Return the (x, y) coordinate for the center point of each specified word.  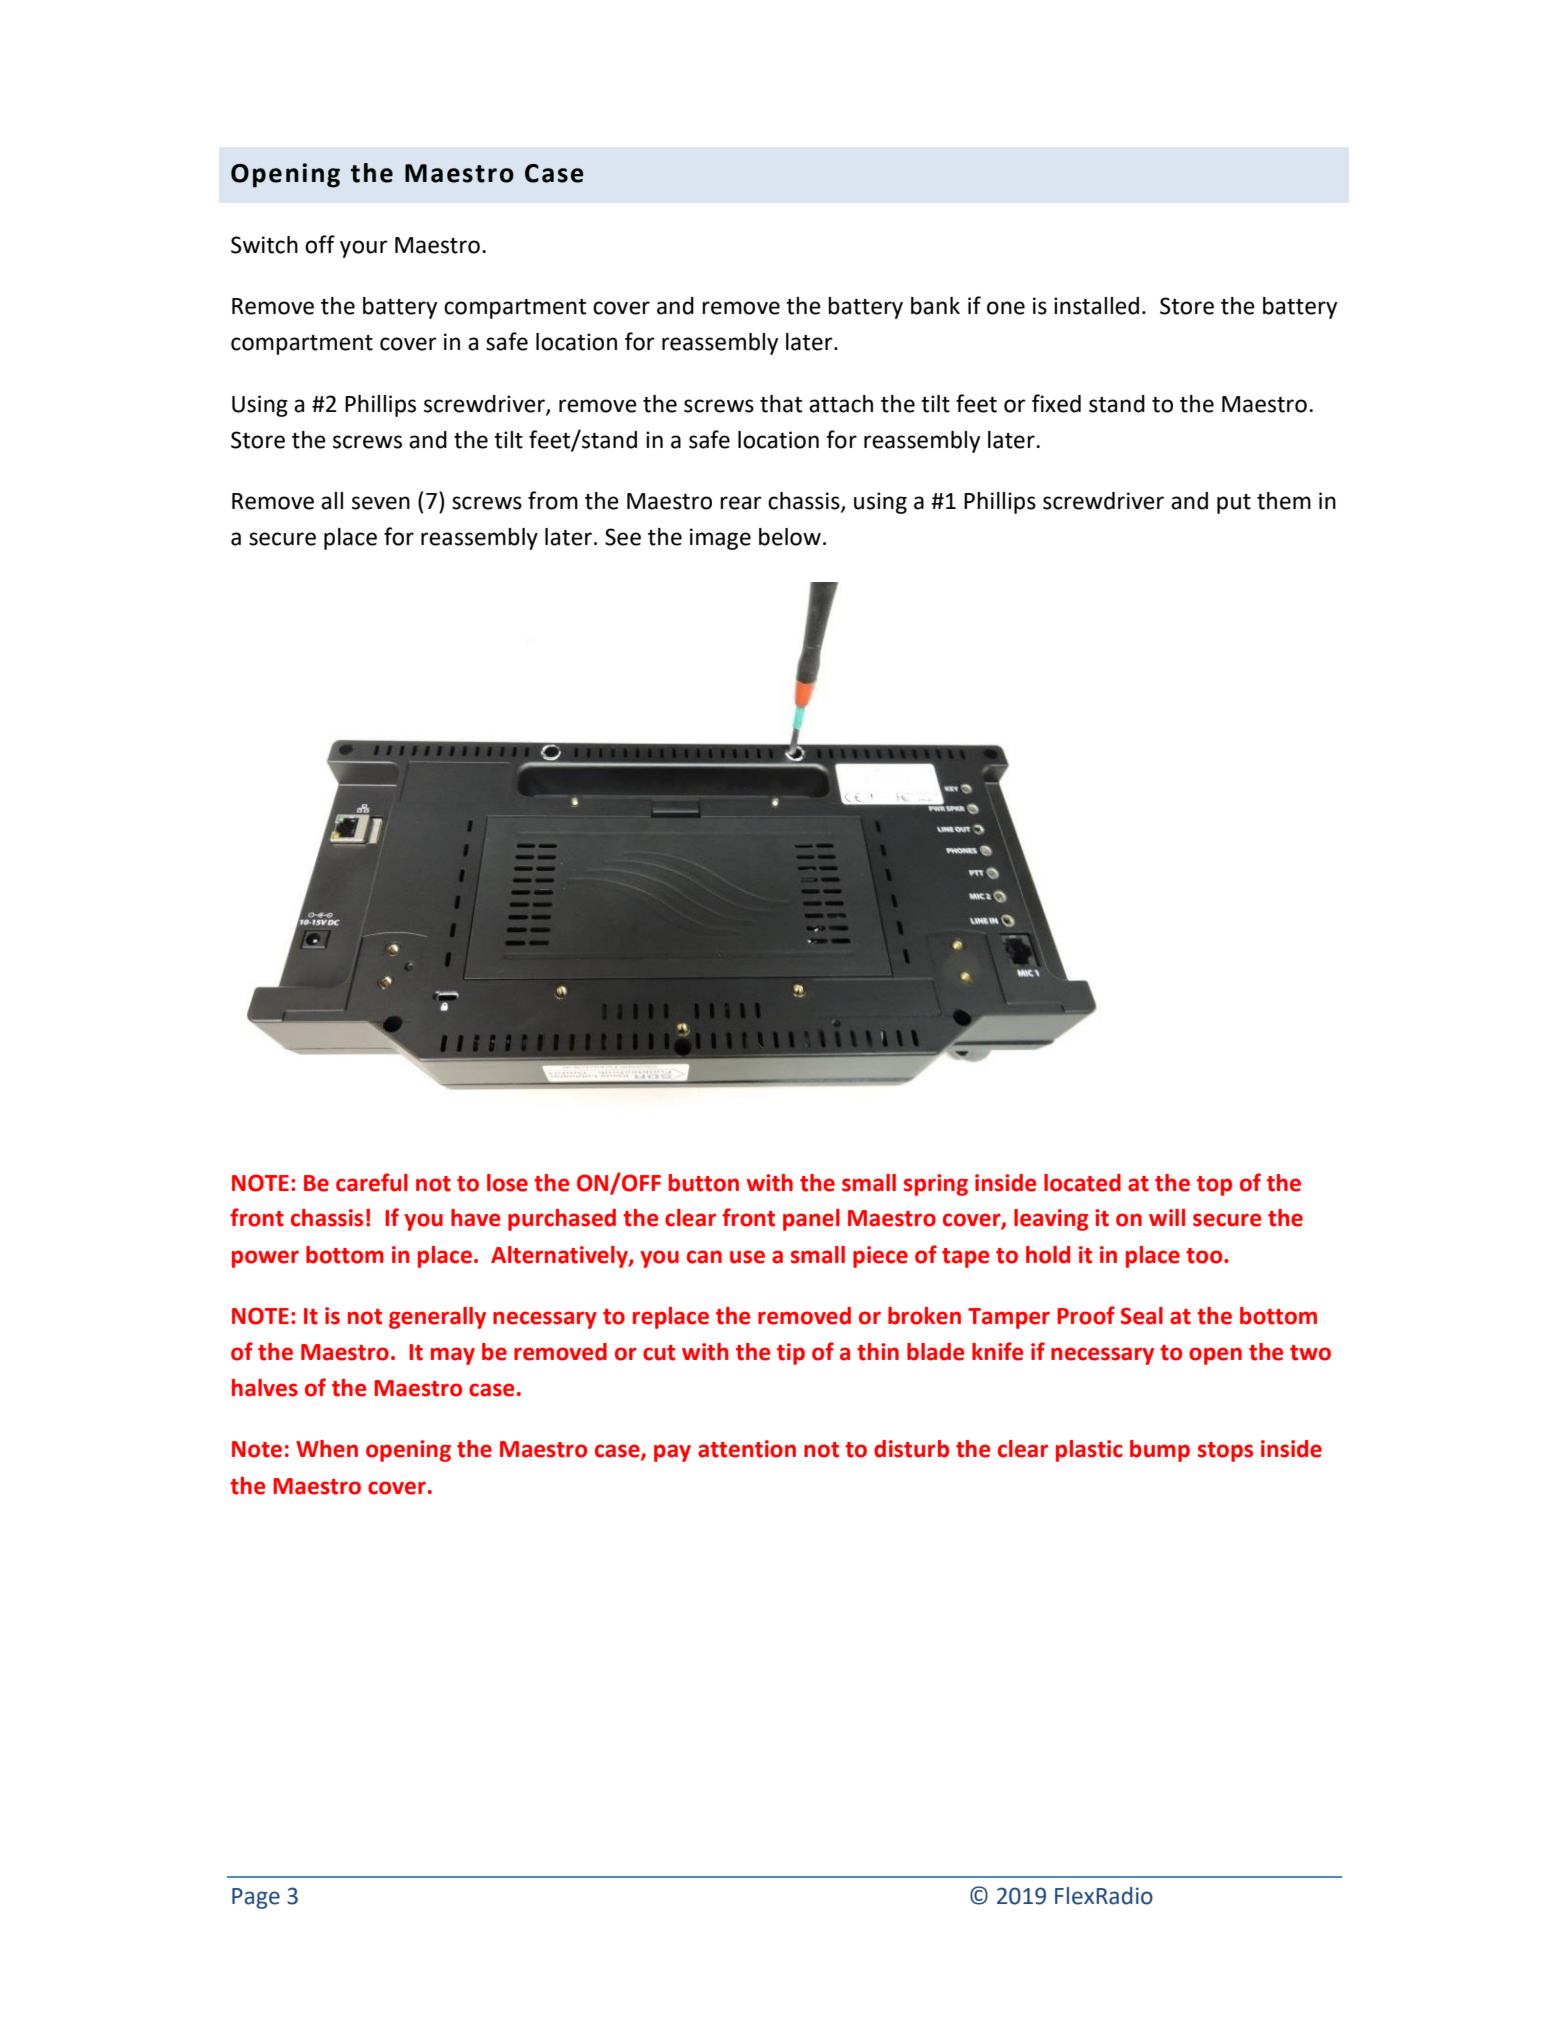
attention (747, 1449)
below (790, 537)
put (1234, 504)
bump (1160, 1451)
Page (256, 1898)
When (327, 1449)
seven (381, 503)
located (1082, 1183)
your (364, 249)
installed (1096, 306)
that (781, 404)
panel (811, 1220)
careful (372, 1182)
